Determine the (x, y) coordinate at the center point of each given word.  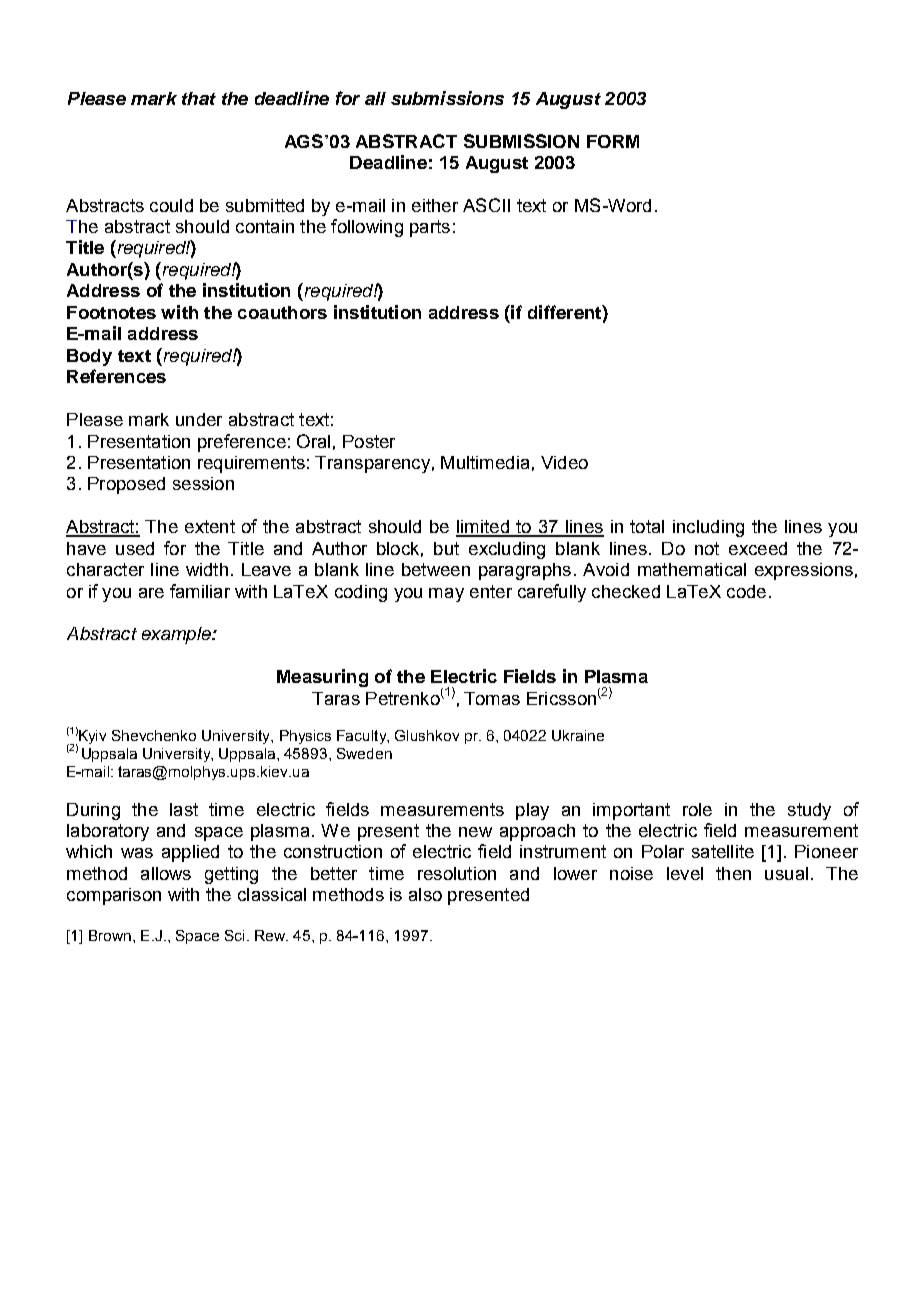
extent (210, 526)
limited (483, 528)
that (199, 98)
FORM (613, 141)
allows (166, 873)
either (435, 205)
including (708, 528)
